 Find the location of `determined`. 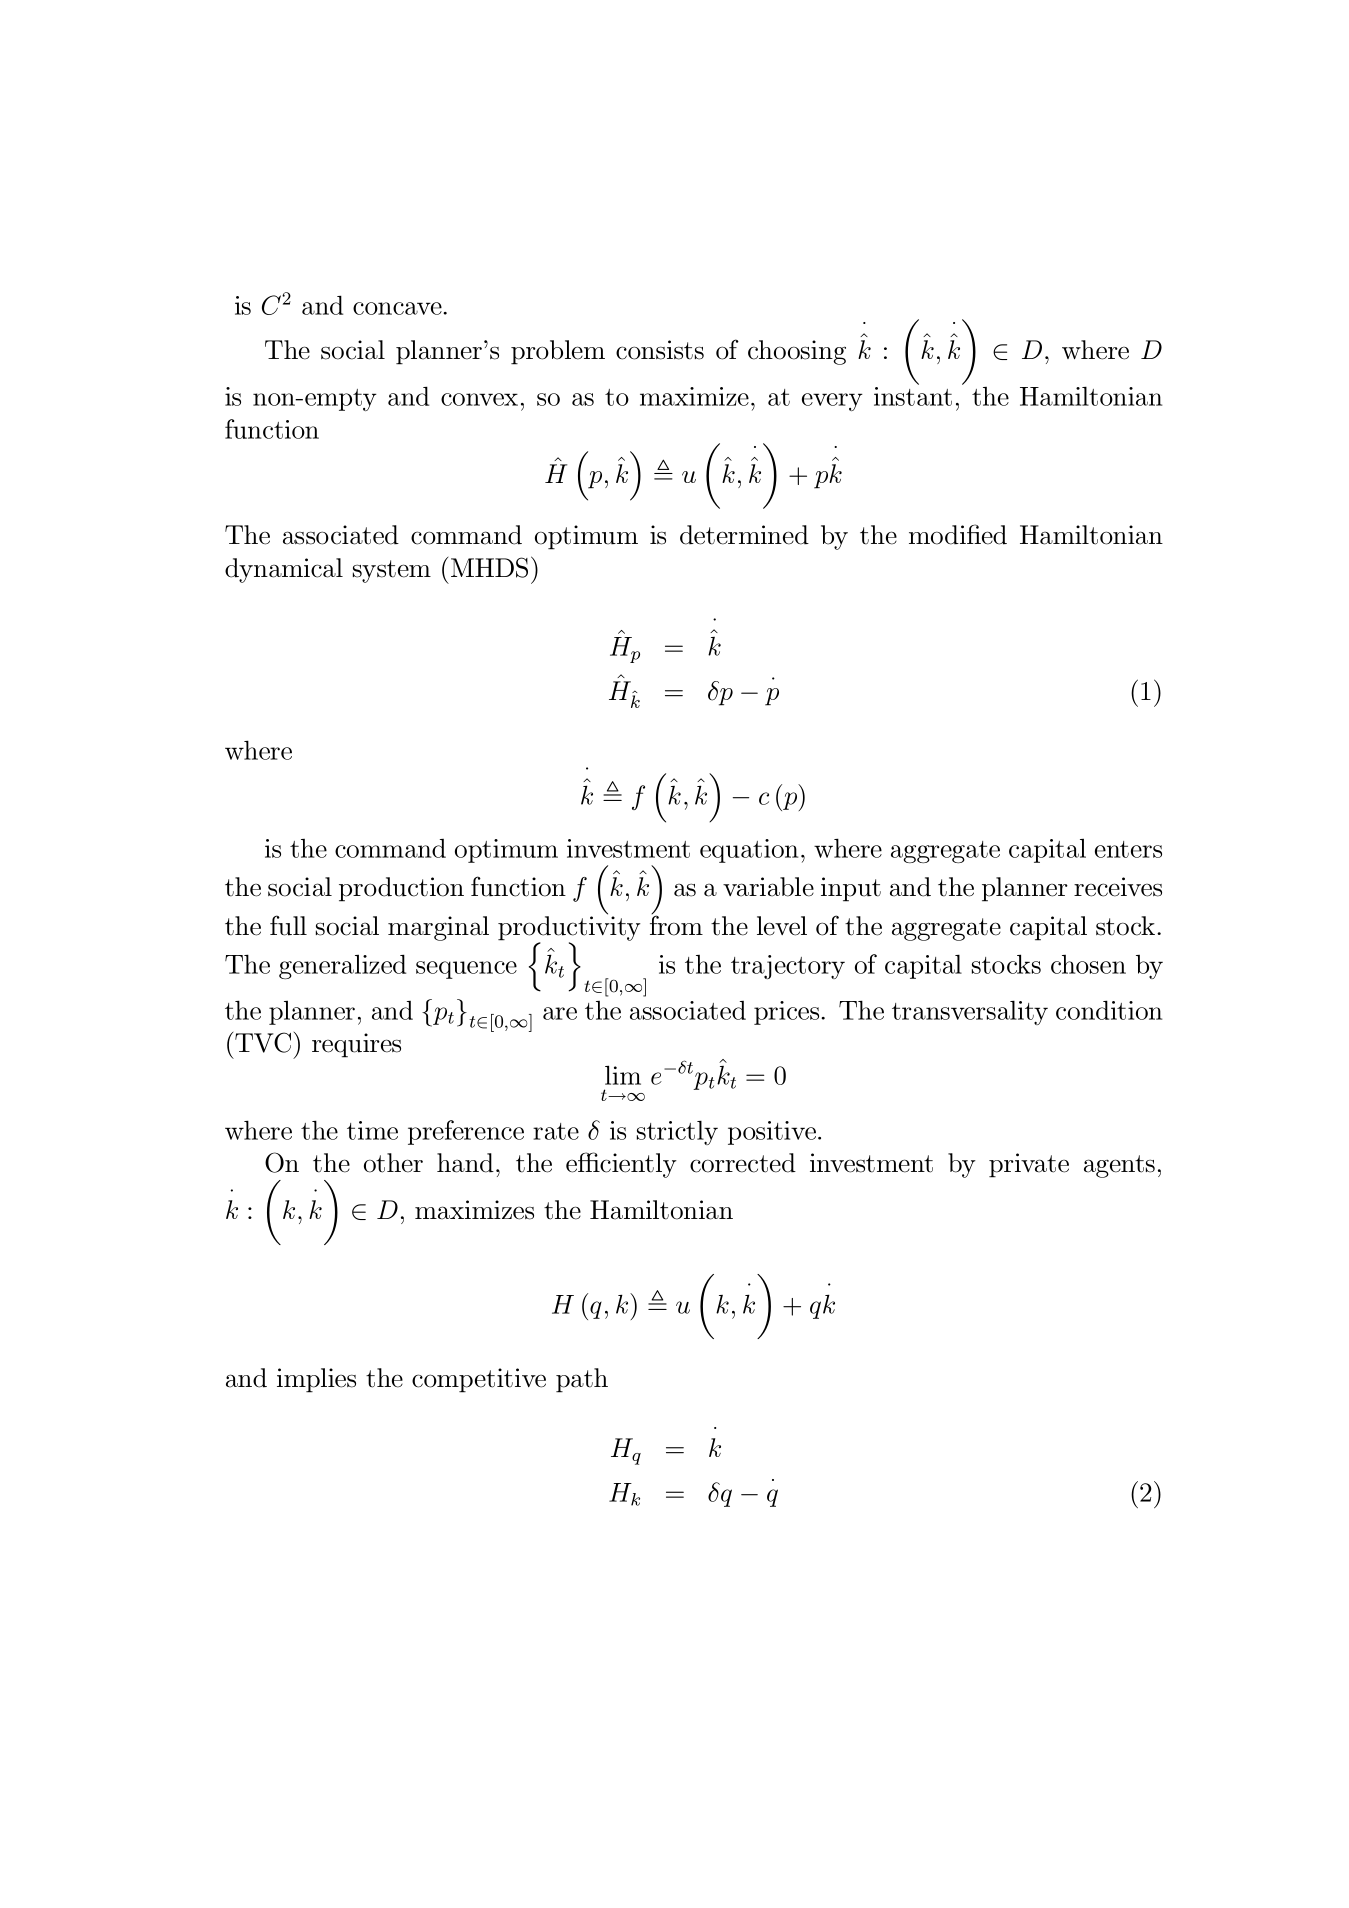

determined is located at coordinates (744, 535).
